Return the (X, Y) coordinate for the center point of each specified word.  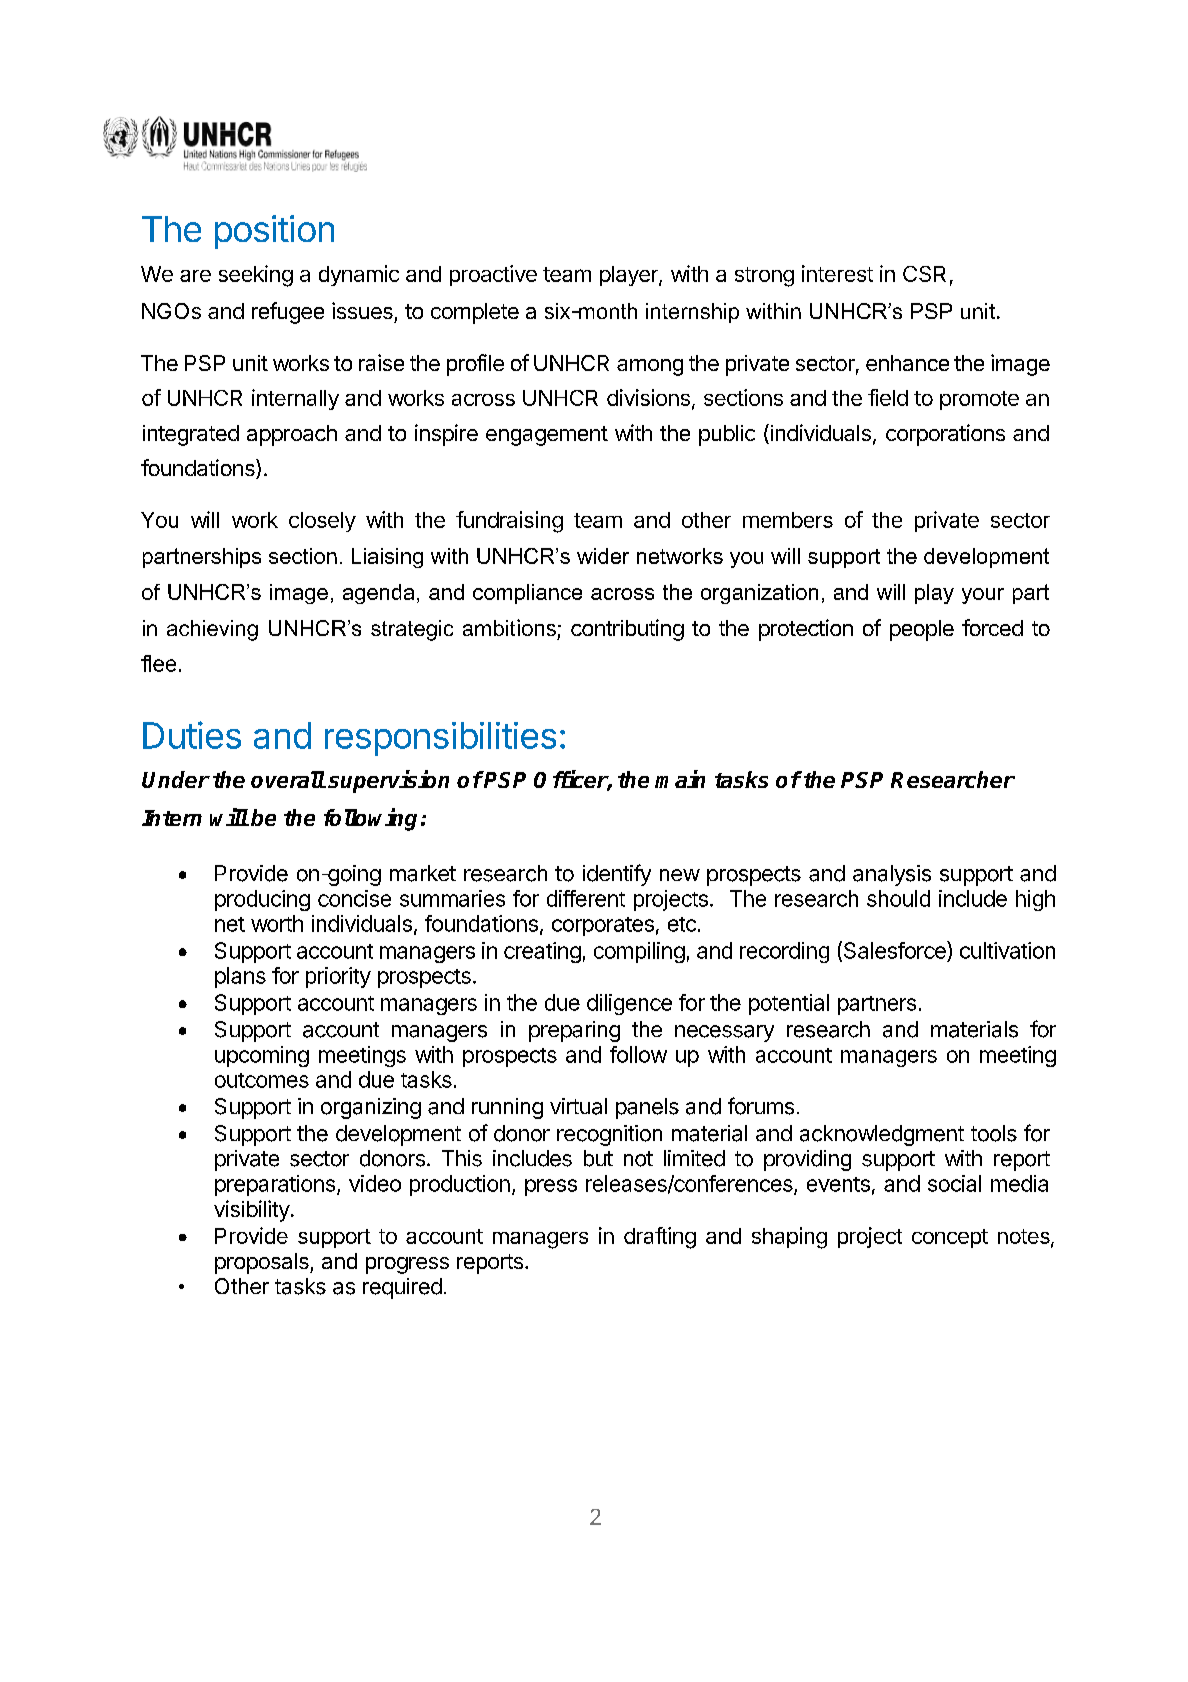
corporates (603, 926)
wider (603, 556)
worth (277, 923)
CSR (924, 274)
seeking (256, 276)
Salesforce (894, 951)
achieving (212, 630)
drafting (660, 1238)
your (983, 596)
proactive (493, 275)
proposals (263, 1263)
